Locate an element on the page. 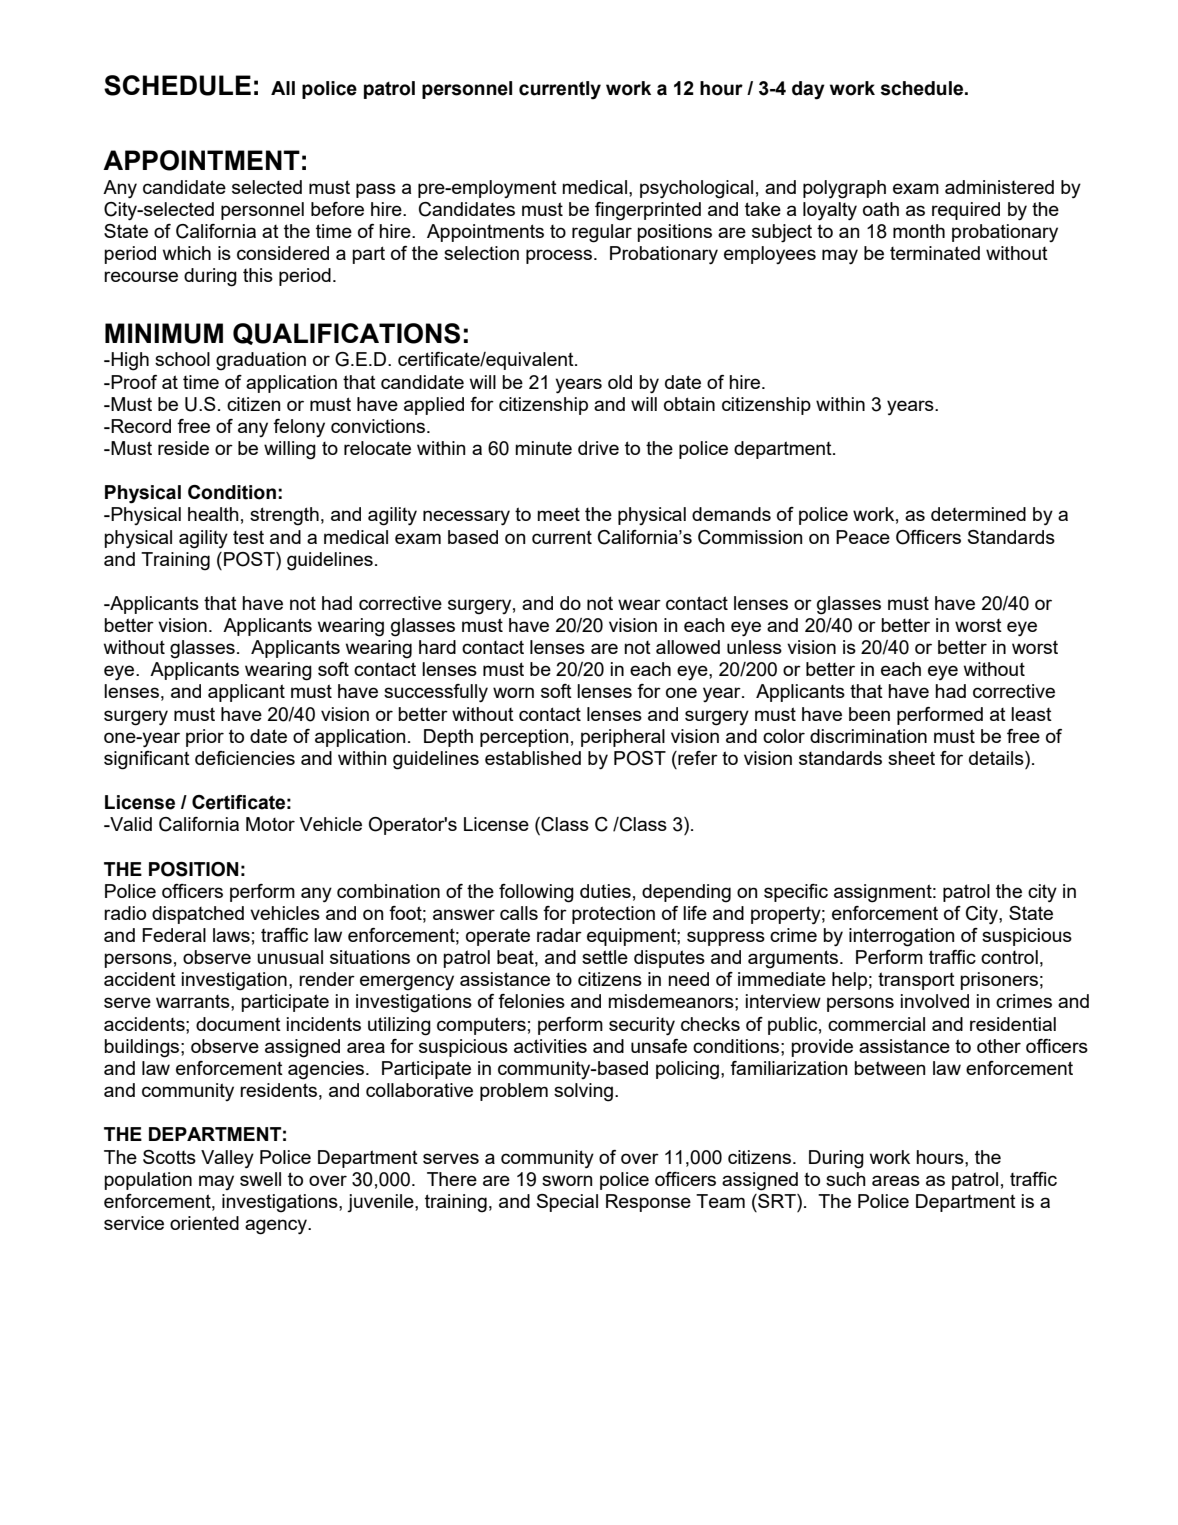  swell is located at coordinates (260, 1179).
